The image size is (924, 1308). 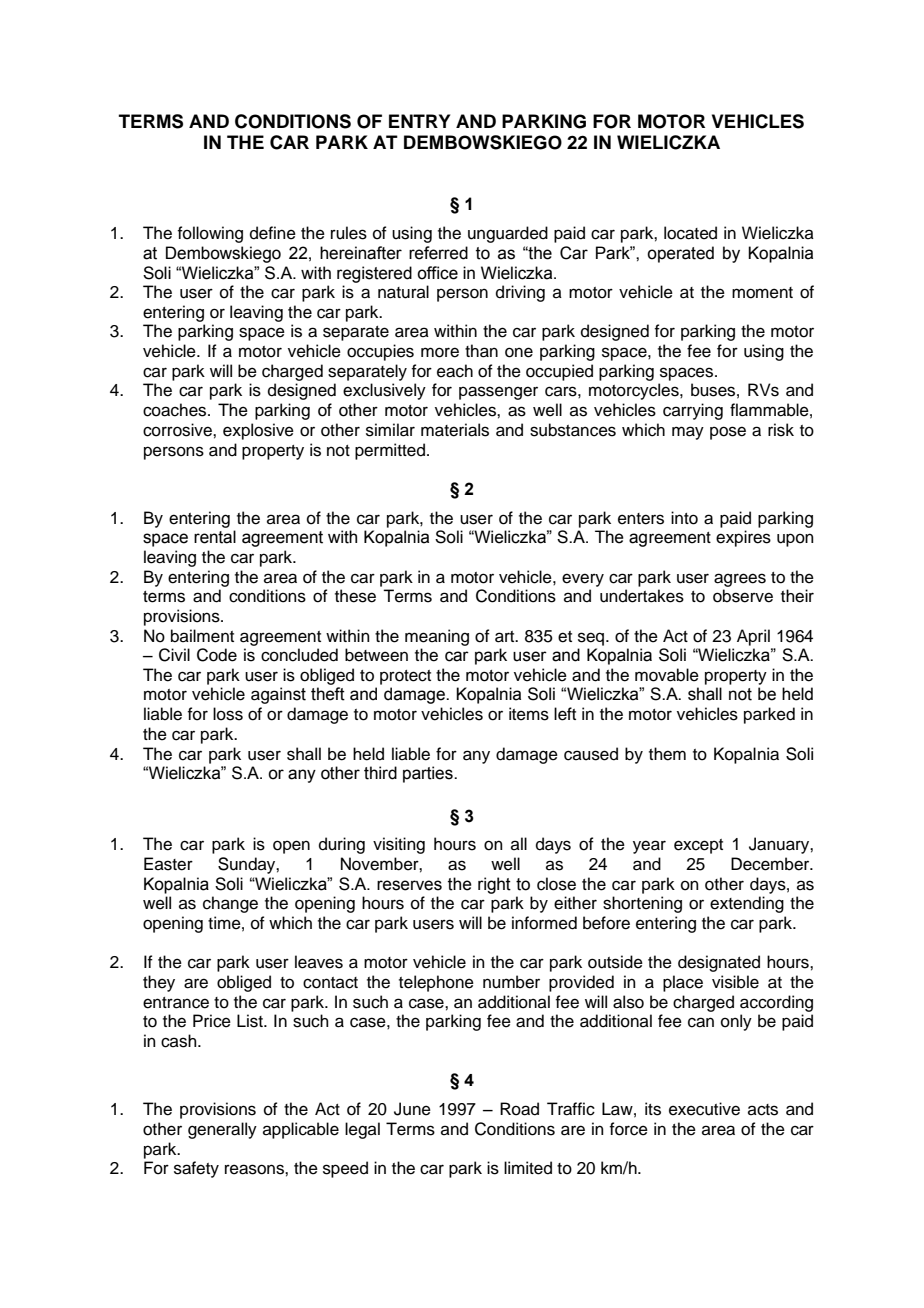 I want to click on meaning, so click(x=437, y=637).
